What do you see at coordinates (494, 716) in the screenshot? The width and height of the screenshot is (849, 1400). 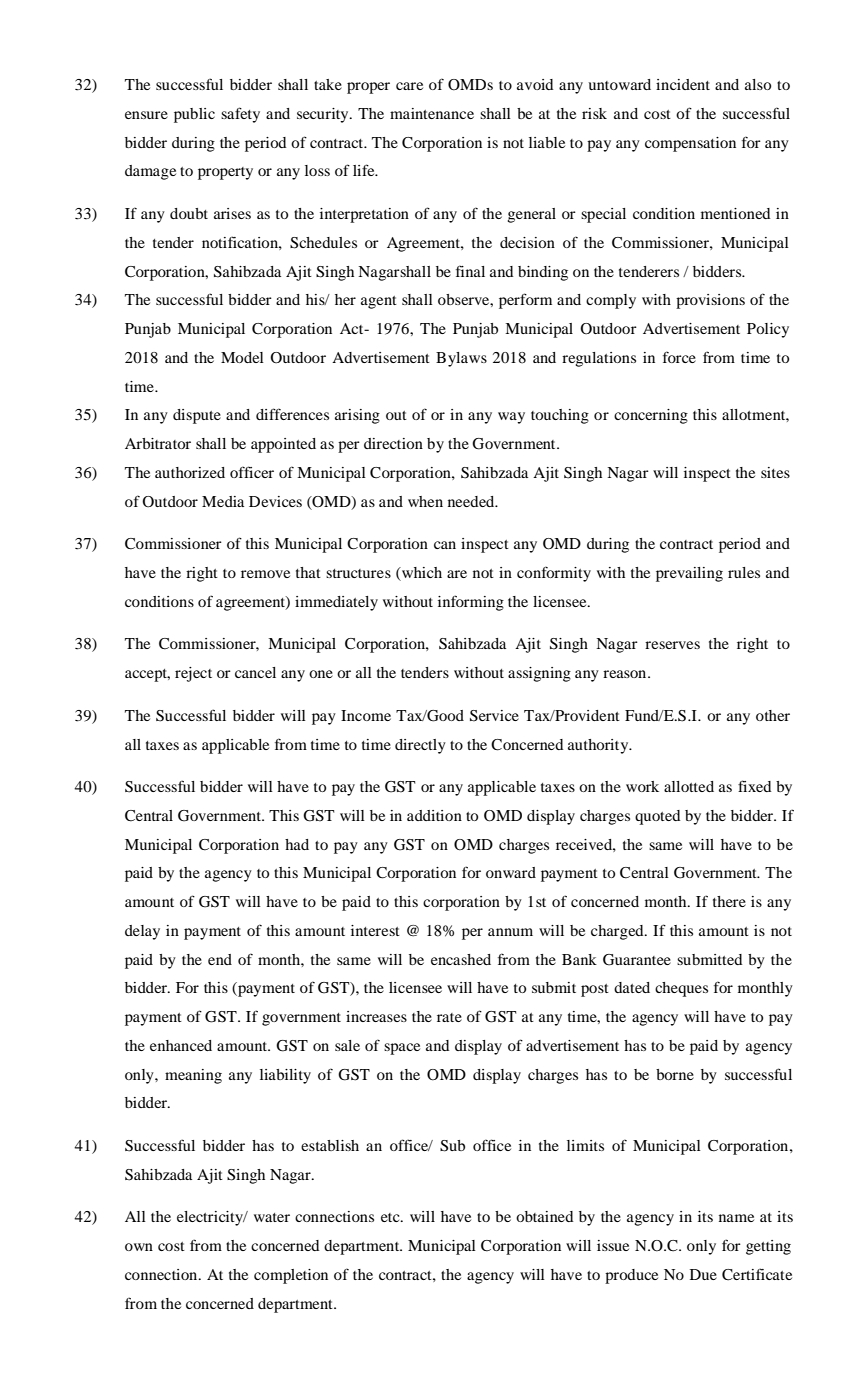 I see `Service` at bounding box center [494, 716].
